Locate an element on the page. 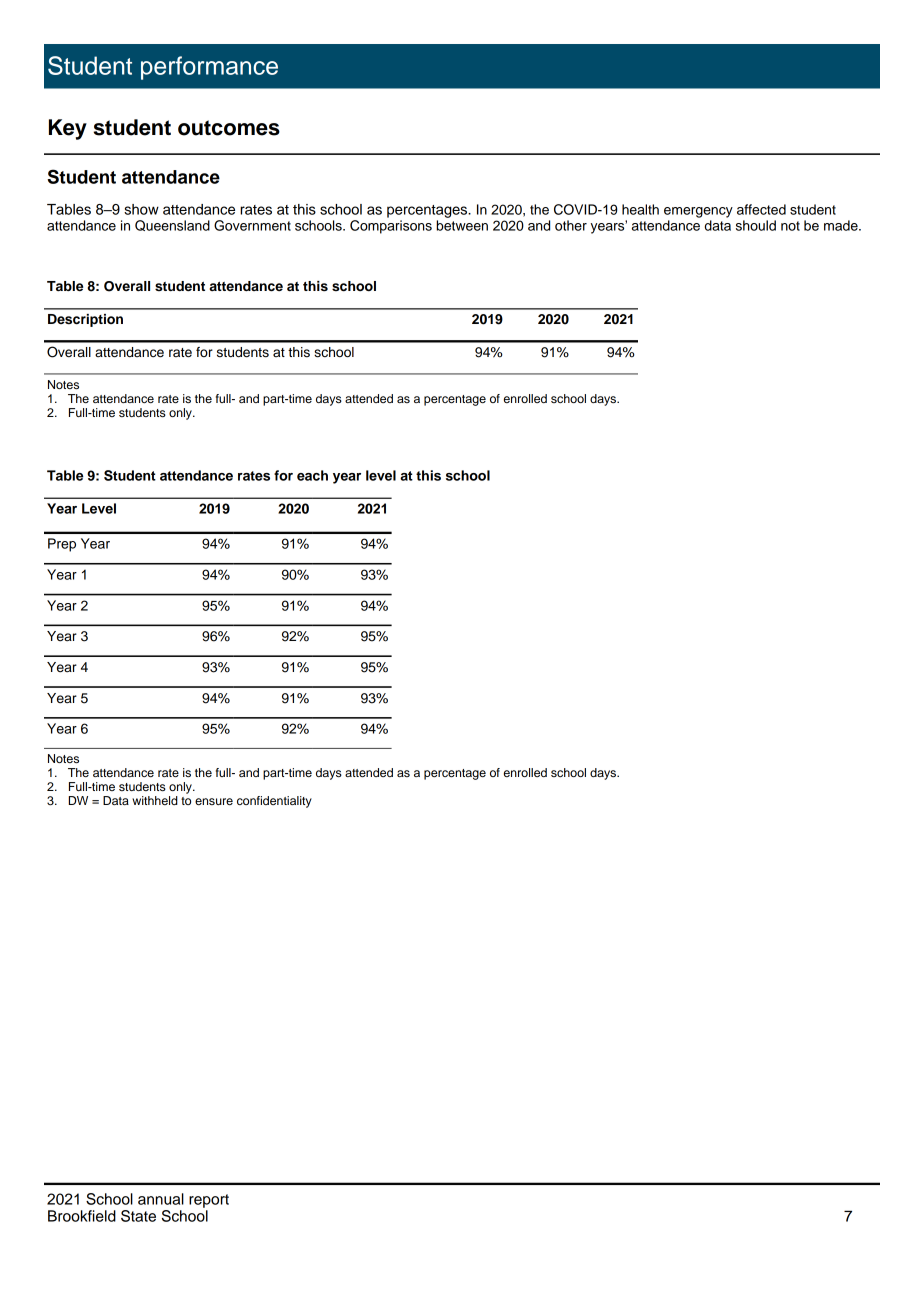  affected is located at coordinates (761, 209).
